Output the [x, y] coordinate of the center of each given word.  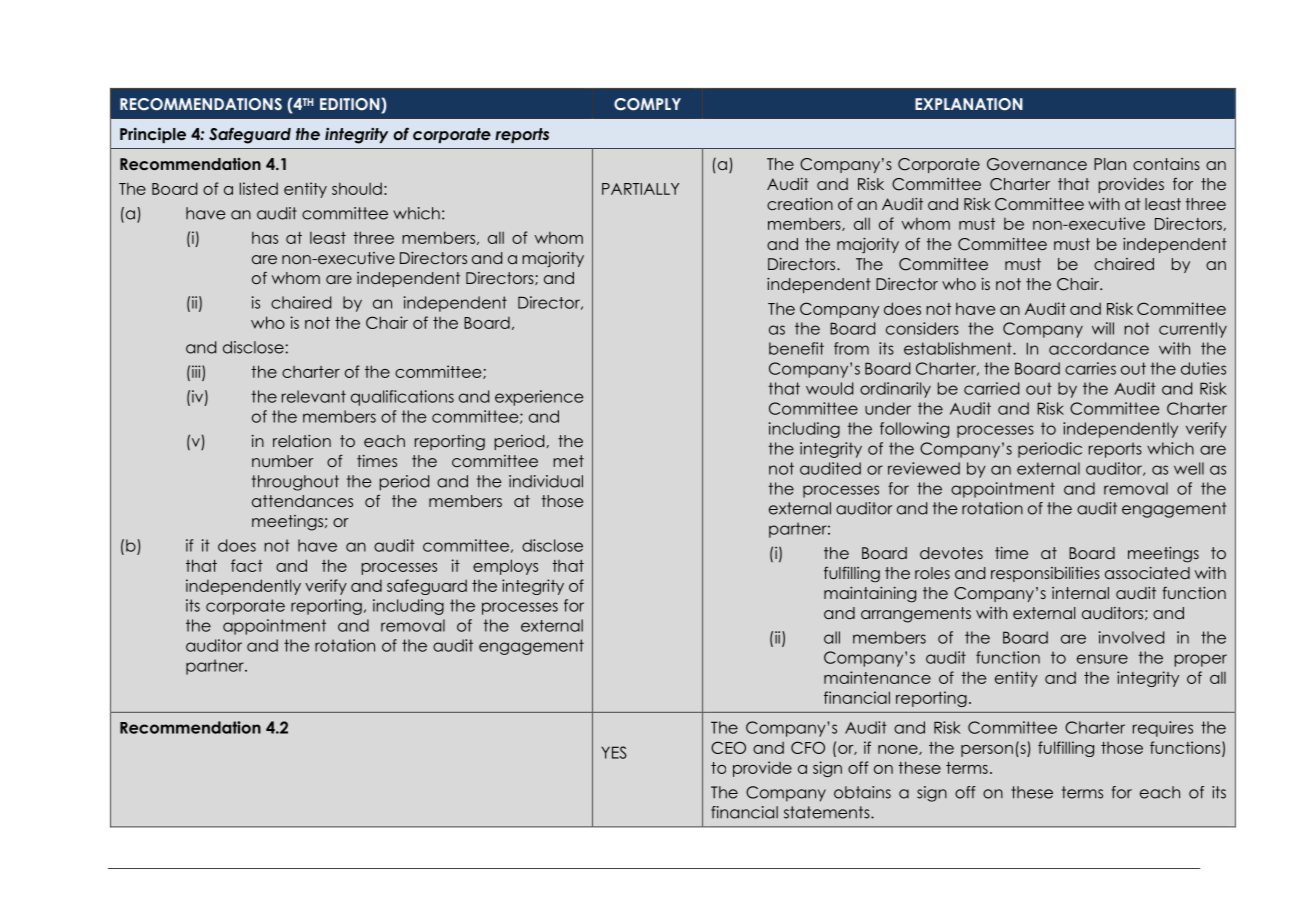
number [283, 461]
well [1189, 468]
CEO [728, 747]
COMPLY [647, 104]
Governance [1037, 164]
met [568, 461]
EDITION [351, 104]
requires [1163, 729]
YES [614, 752]
